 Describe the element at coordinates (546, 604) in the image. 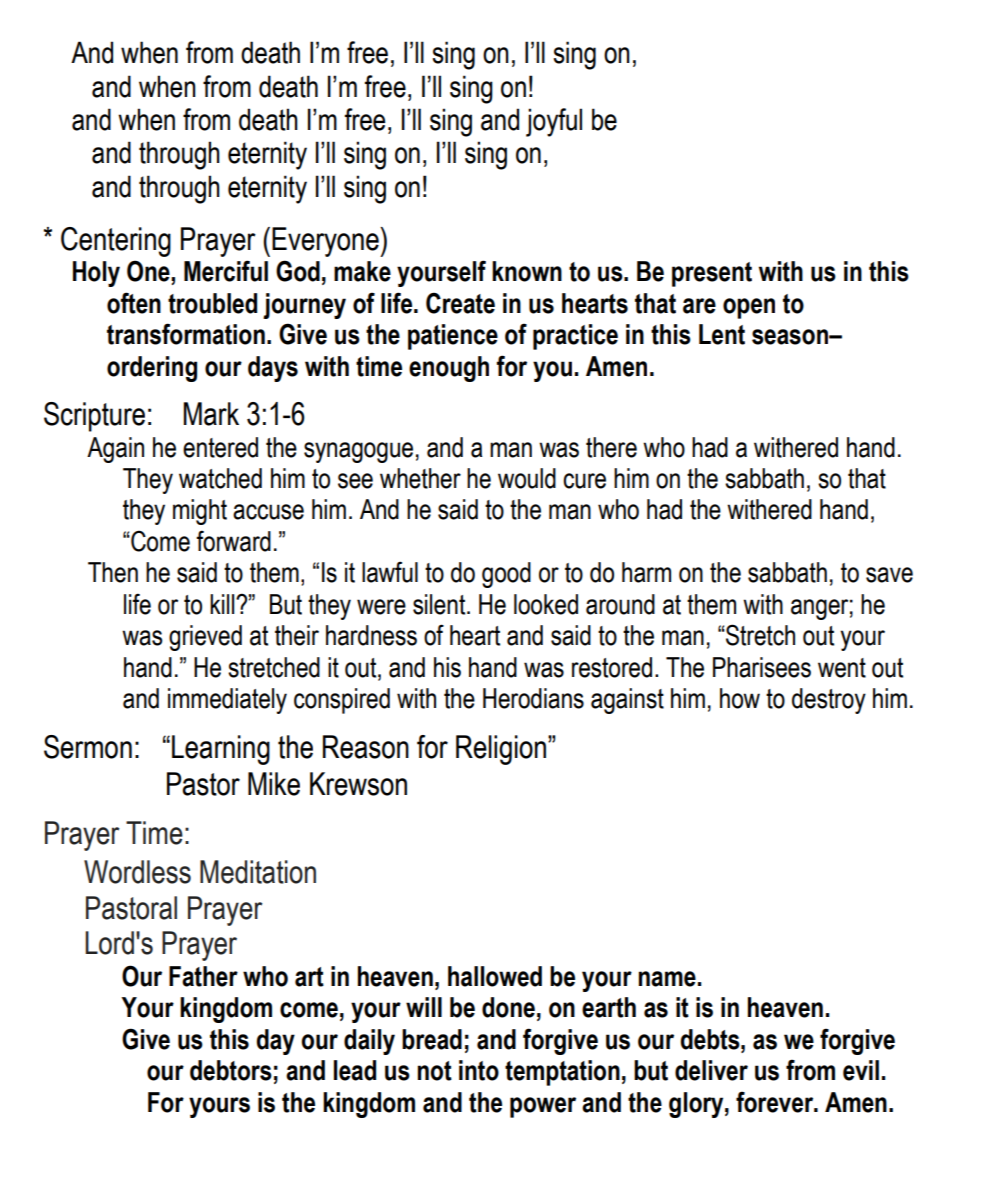

I see `looked` at that location.
